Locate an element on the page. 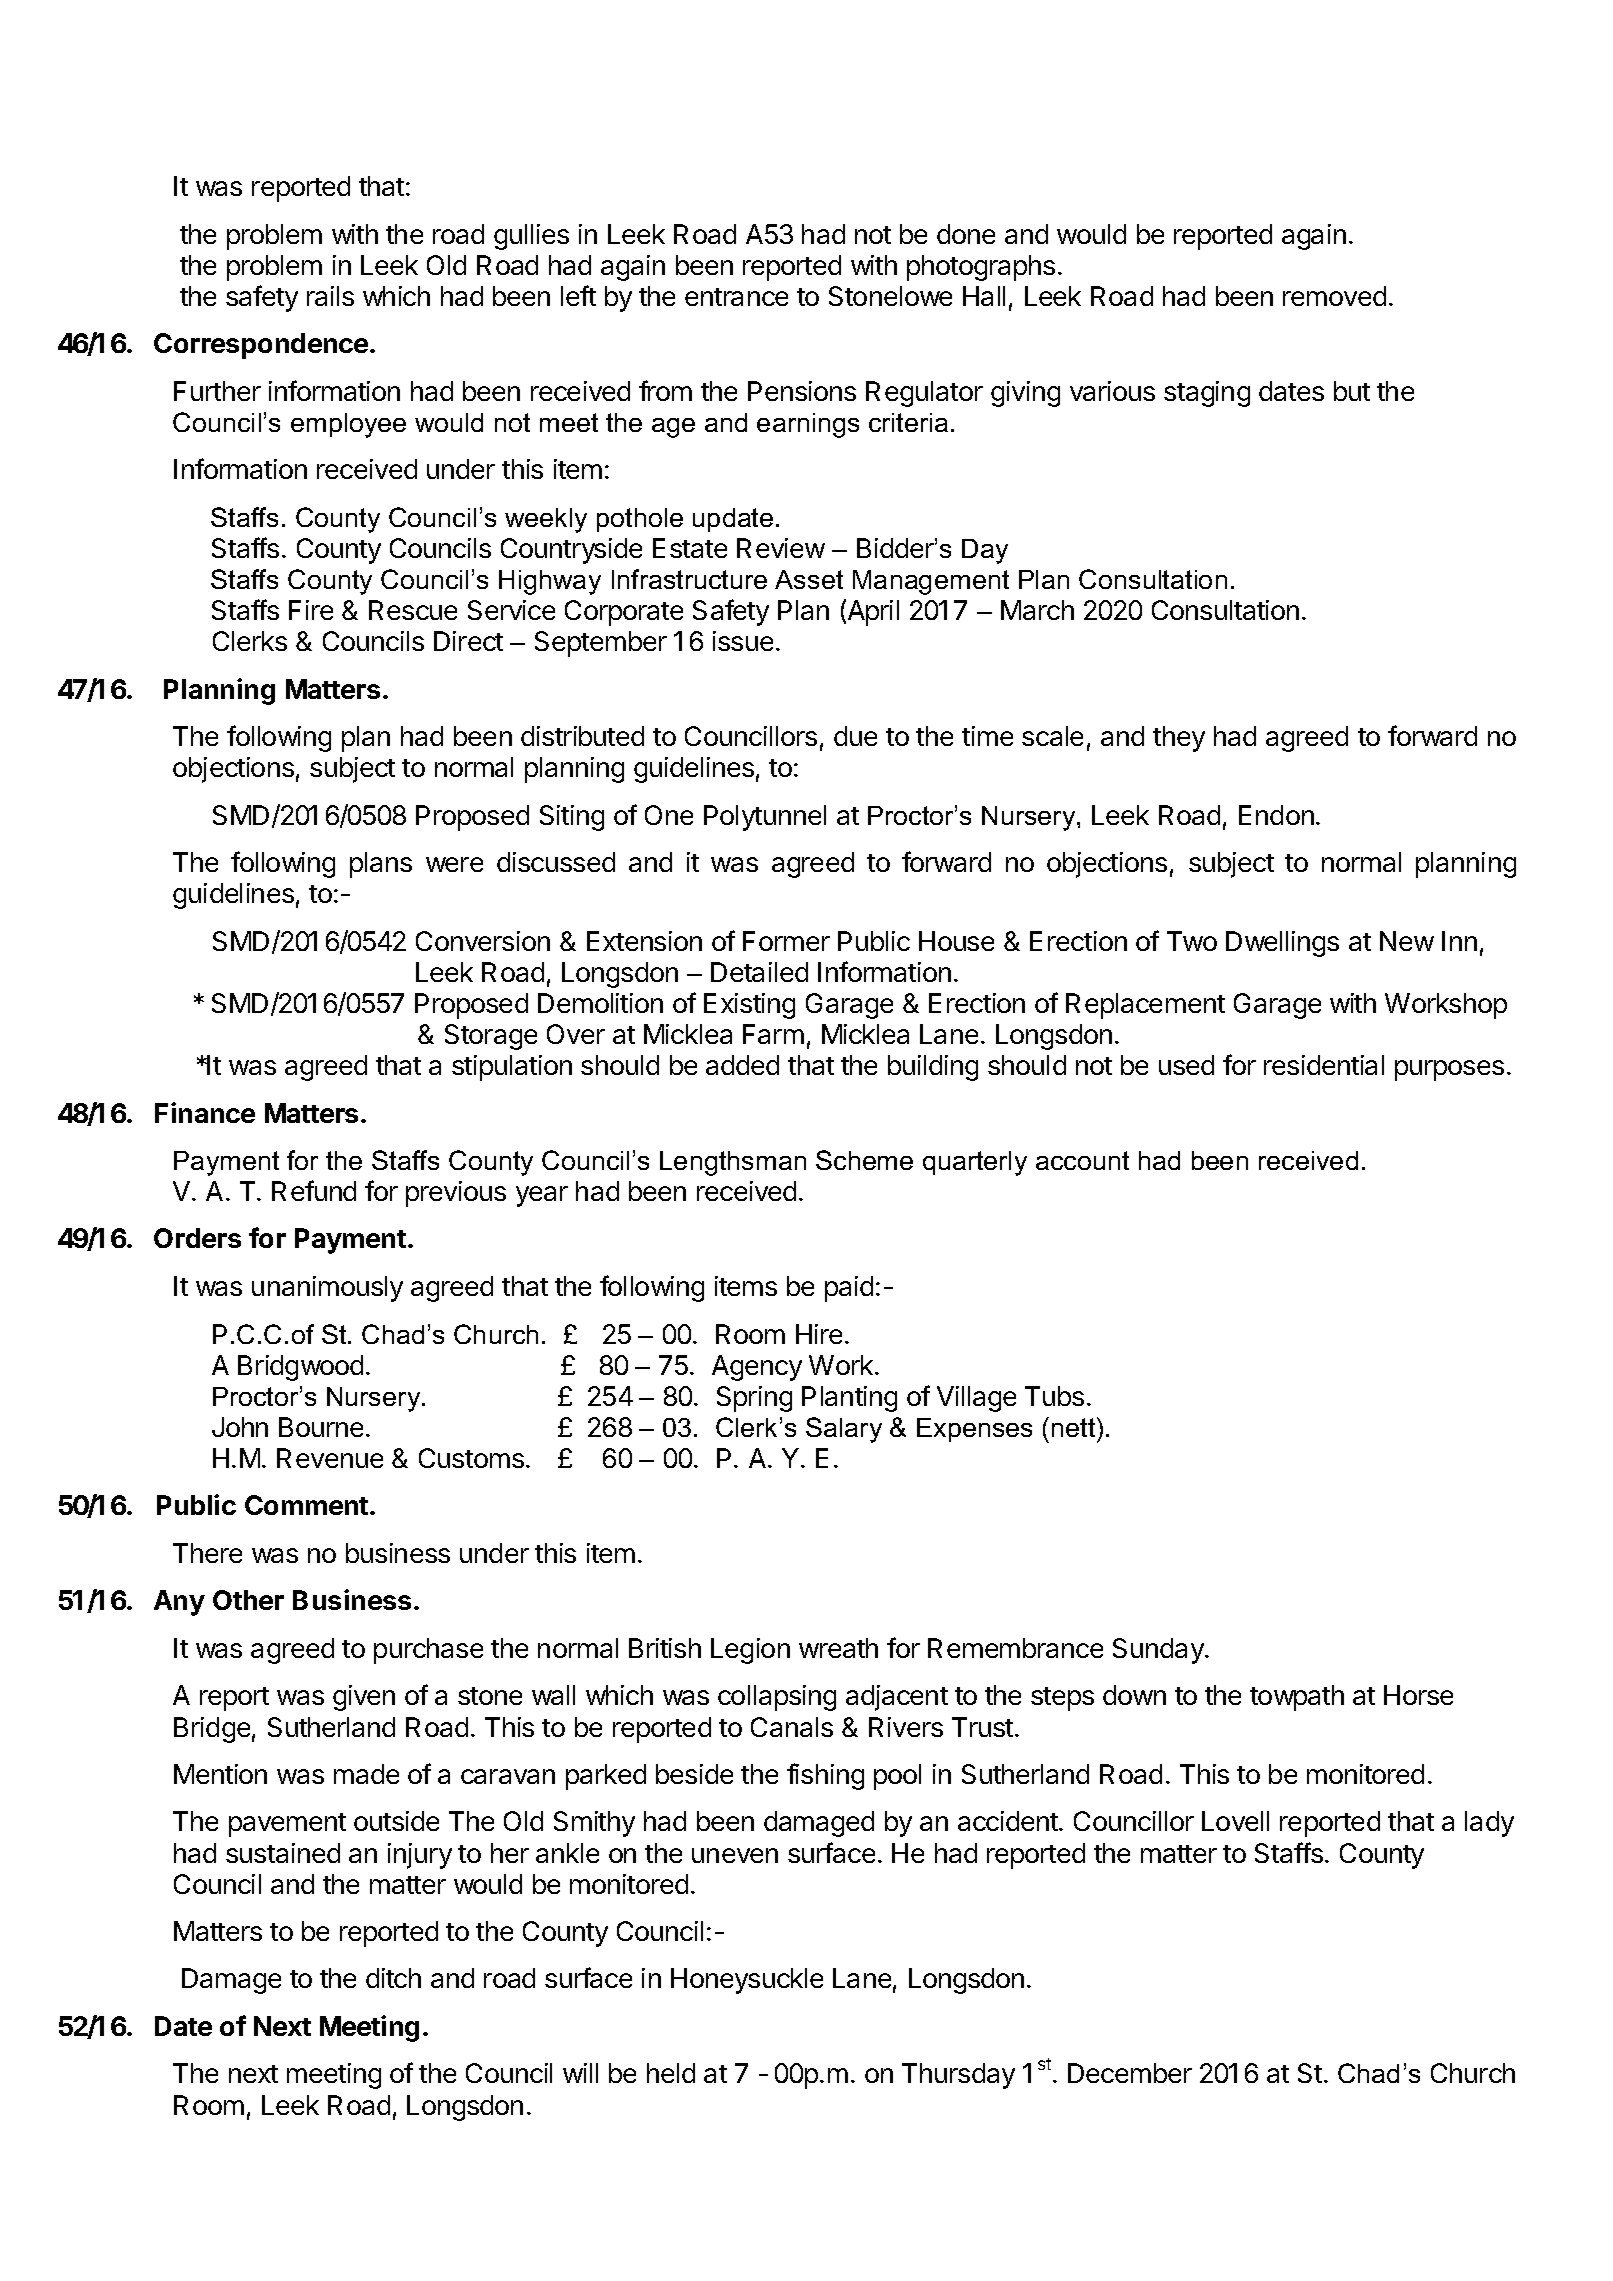 The image size is (1613, 2281). Refund is located at coordinates (314, 1190).
